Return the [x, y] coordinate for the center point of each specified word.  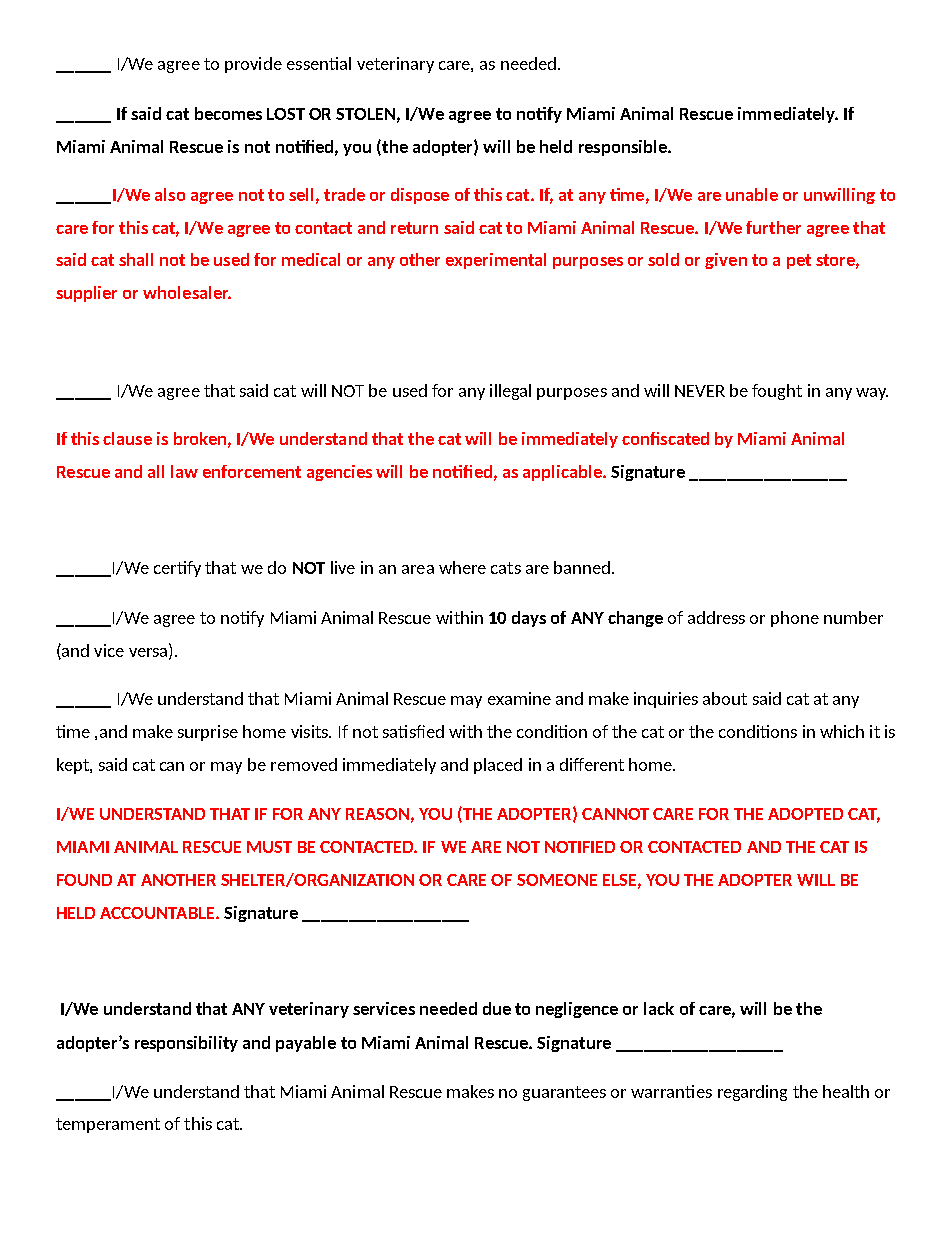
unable [752, 194]
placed [498, 766]
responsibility [186, 1044]
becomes [228, 113]
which [842, 731]
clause [127, 438]
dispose [420, 196]
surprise [208, 733]
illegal [510, 392]
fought [777, 392]
